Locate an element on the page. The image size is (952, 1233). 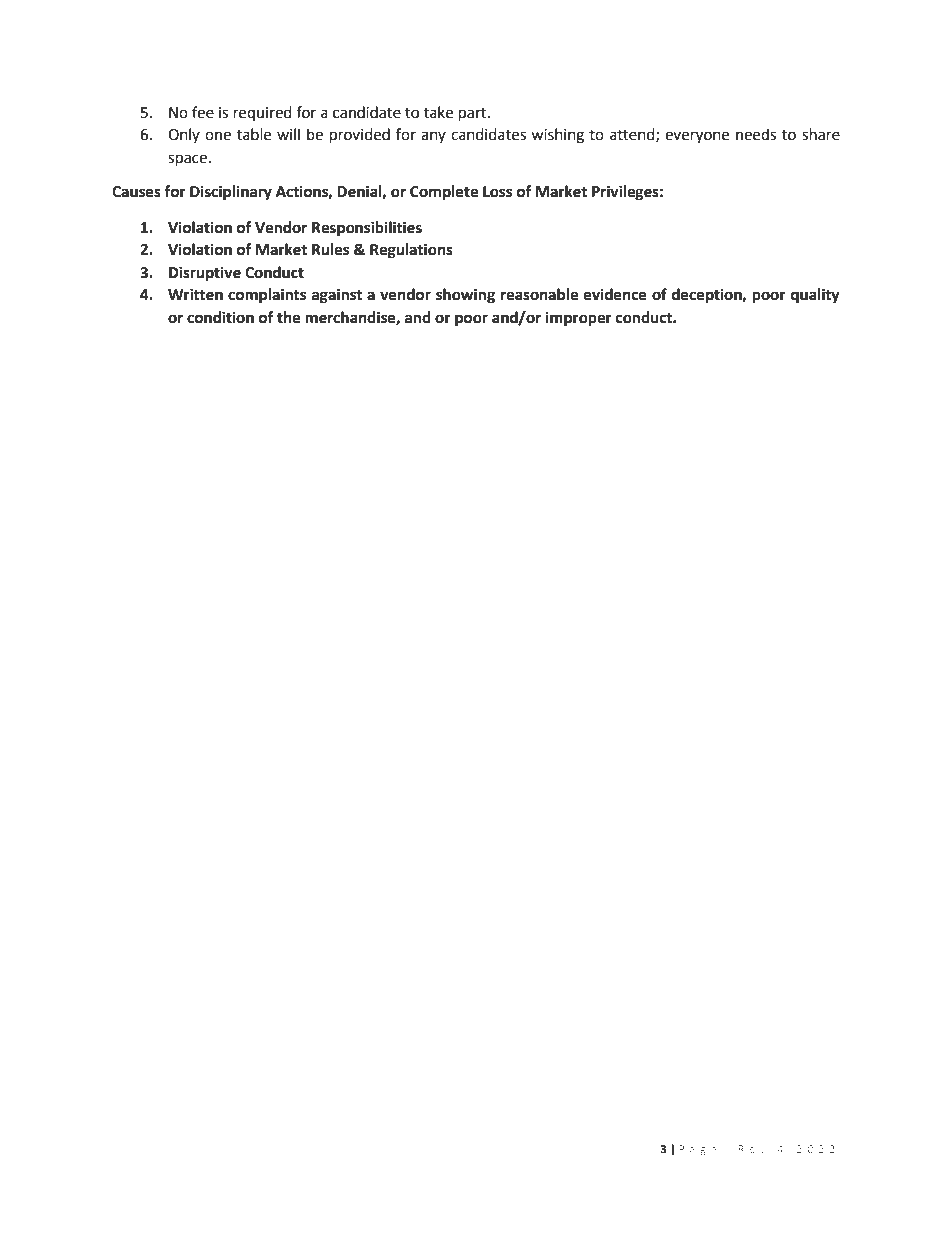
needs is located at coordinates (756, 134).
